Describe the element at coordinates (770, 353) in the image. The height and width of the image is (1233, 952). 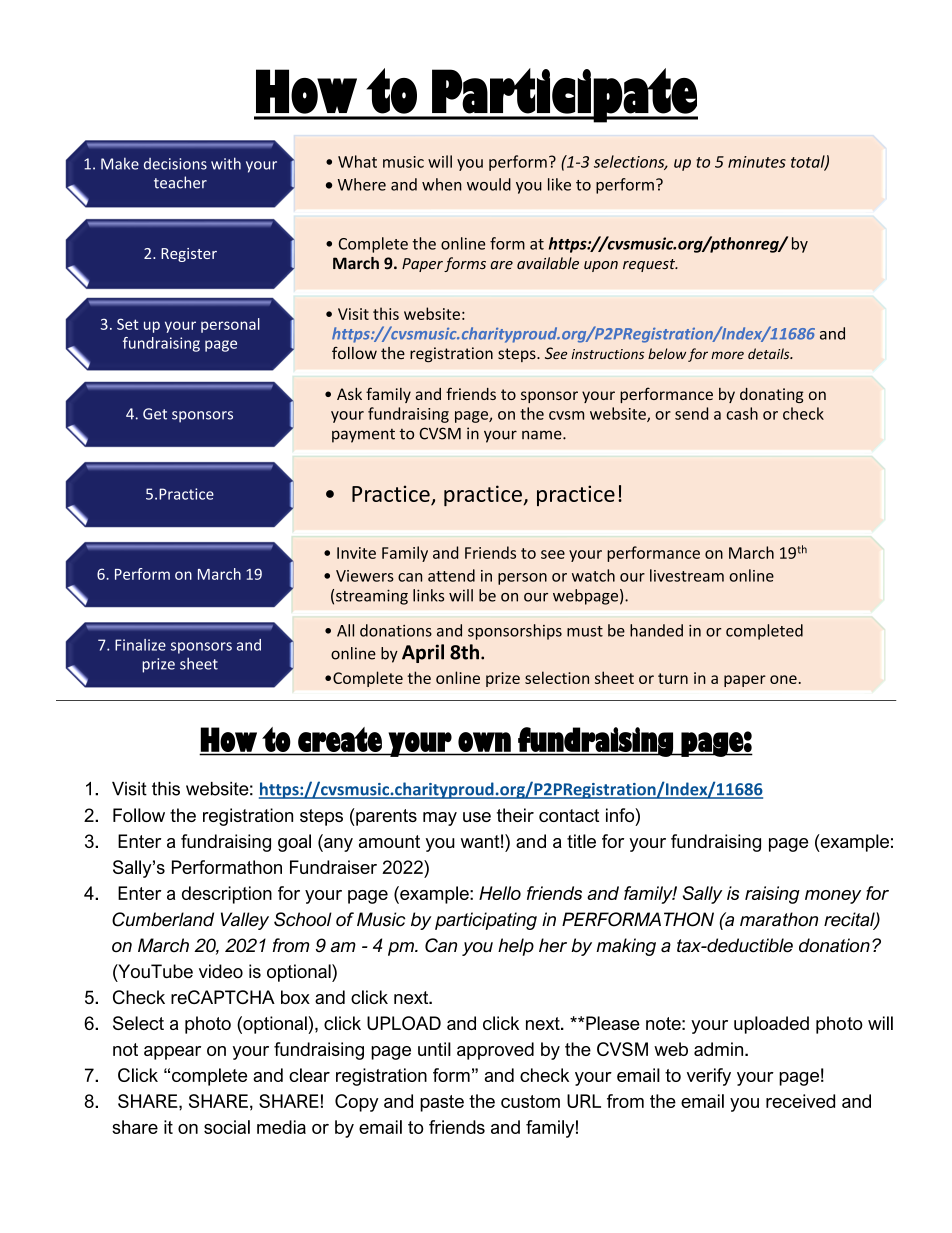
I see `details` at that location.
